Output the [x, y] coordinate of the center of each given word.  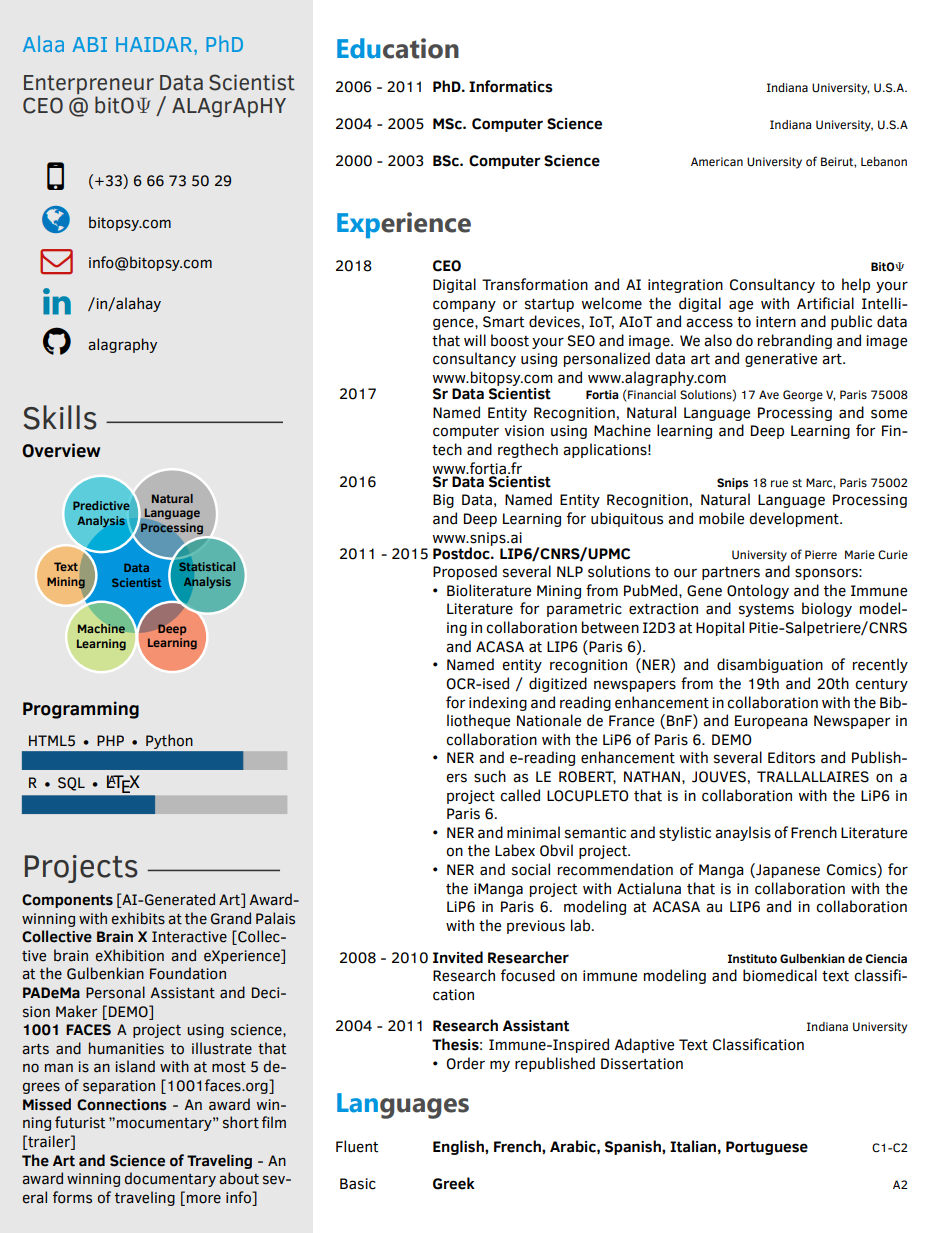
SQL [71, 784]
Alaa [43, 44]
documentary [170, 1179]
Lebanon [884, 161]
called [520, 795]
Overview [61, 450]
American [717, 161]
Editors [791, 757]
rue [779, 483]
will [475, 340]
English [459, 1147]
